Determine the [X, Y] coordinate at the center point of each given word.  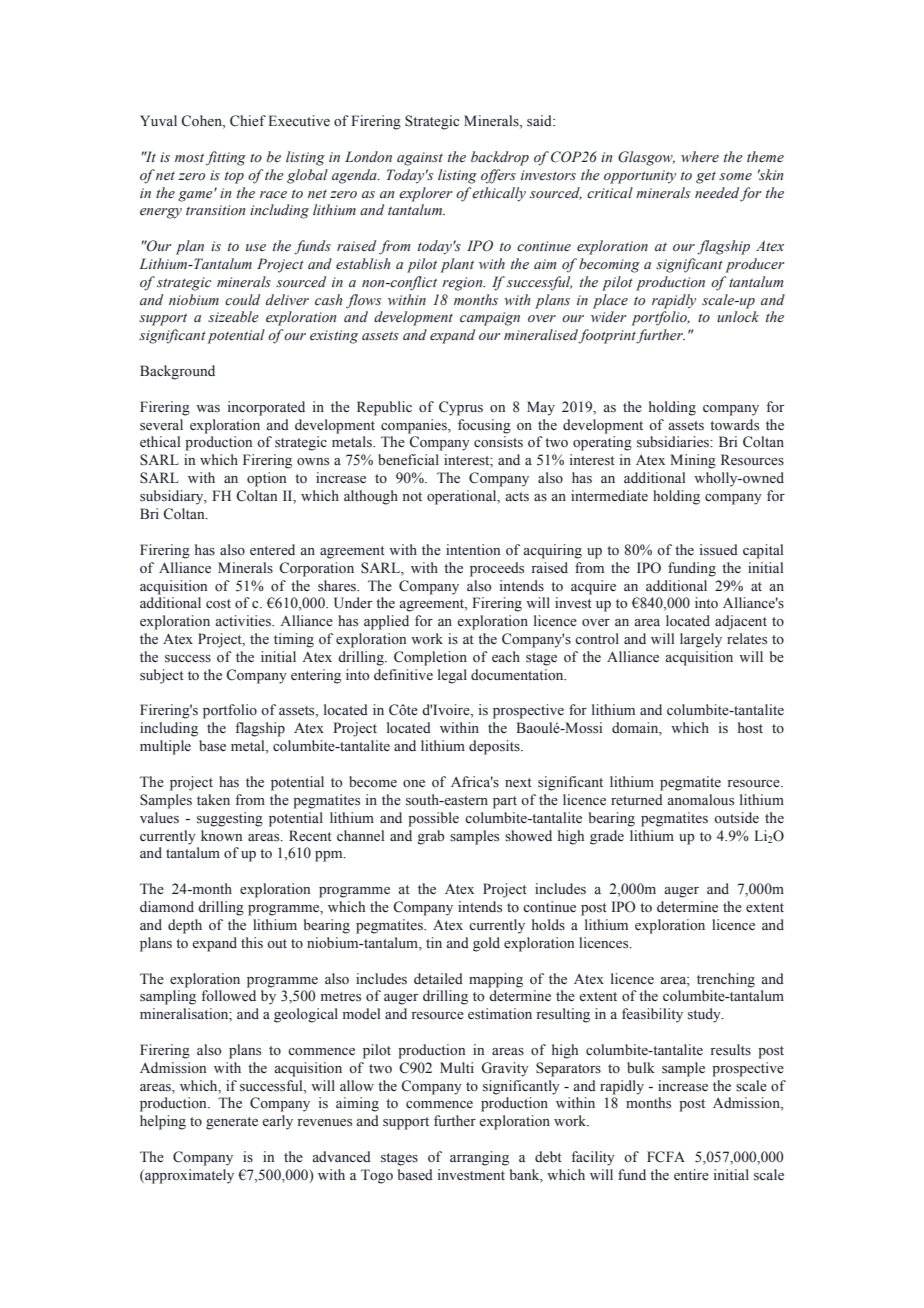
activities [244, 621]
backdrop [500, 158]
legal [452, 676]
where [700, 157]
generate [232, 1123]
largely [701, 640]
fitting [226, 158]
